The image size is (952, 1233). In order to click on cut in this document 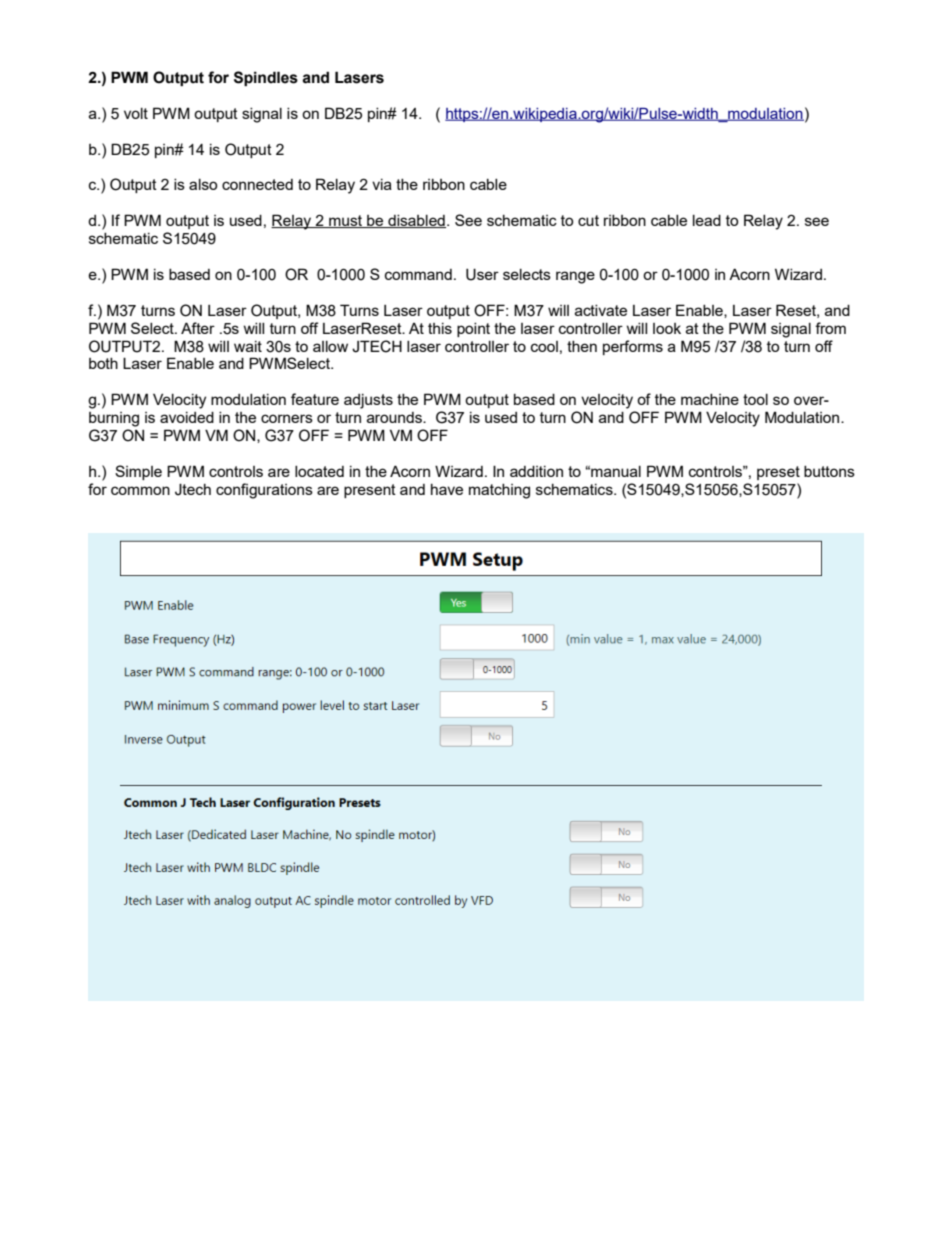, I will do `click(588, 220)`.
